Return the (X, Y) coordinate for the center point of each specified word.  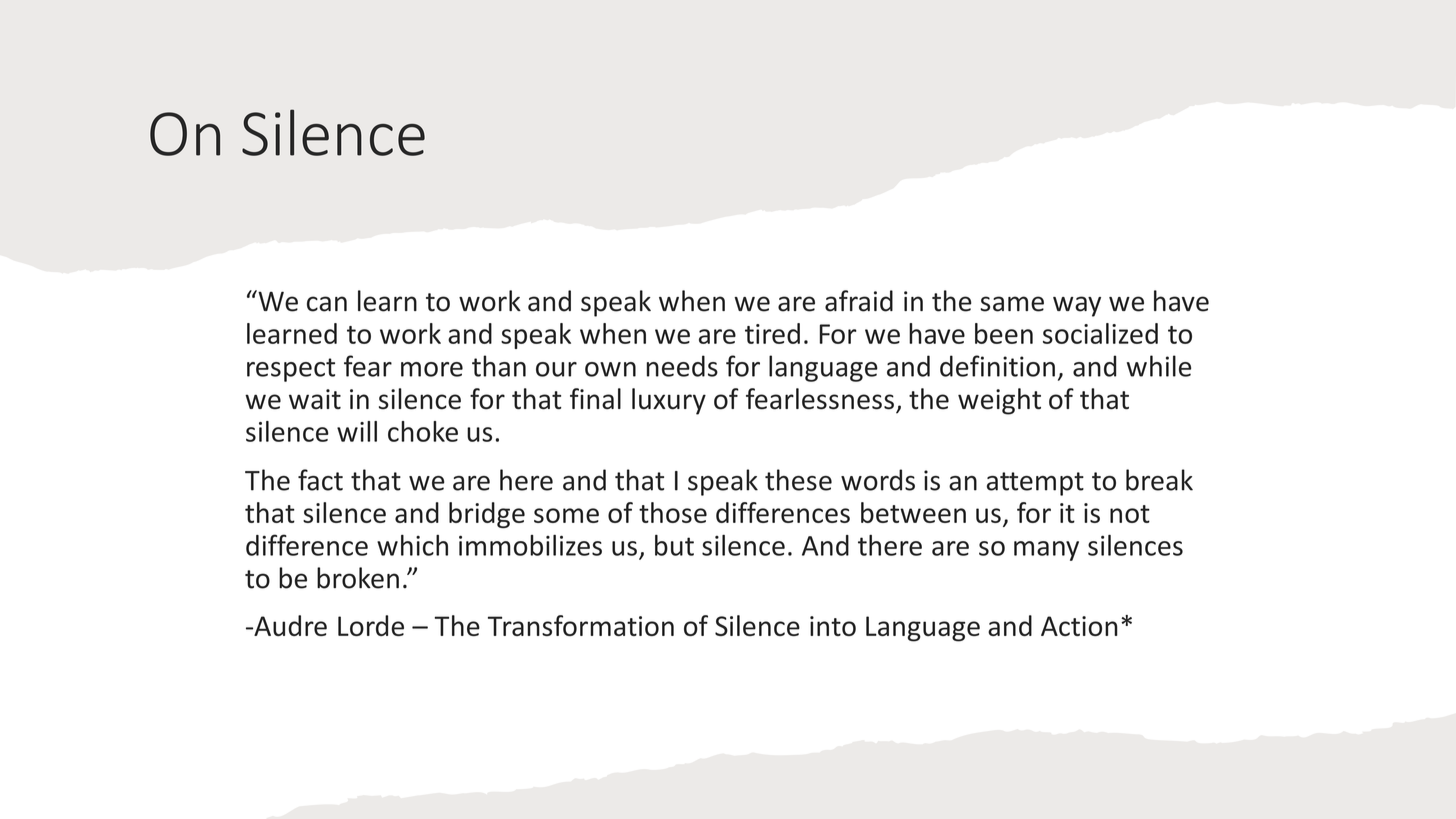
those (673, 512)
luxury (669, 401)
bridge (487, 515)
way (1077, 306)
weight (999, 401)
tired (772, 333)
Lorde (371, 625)
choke (423, 431)
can (327, 304)
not (1130, 514)
